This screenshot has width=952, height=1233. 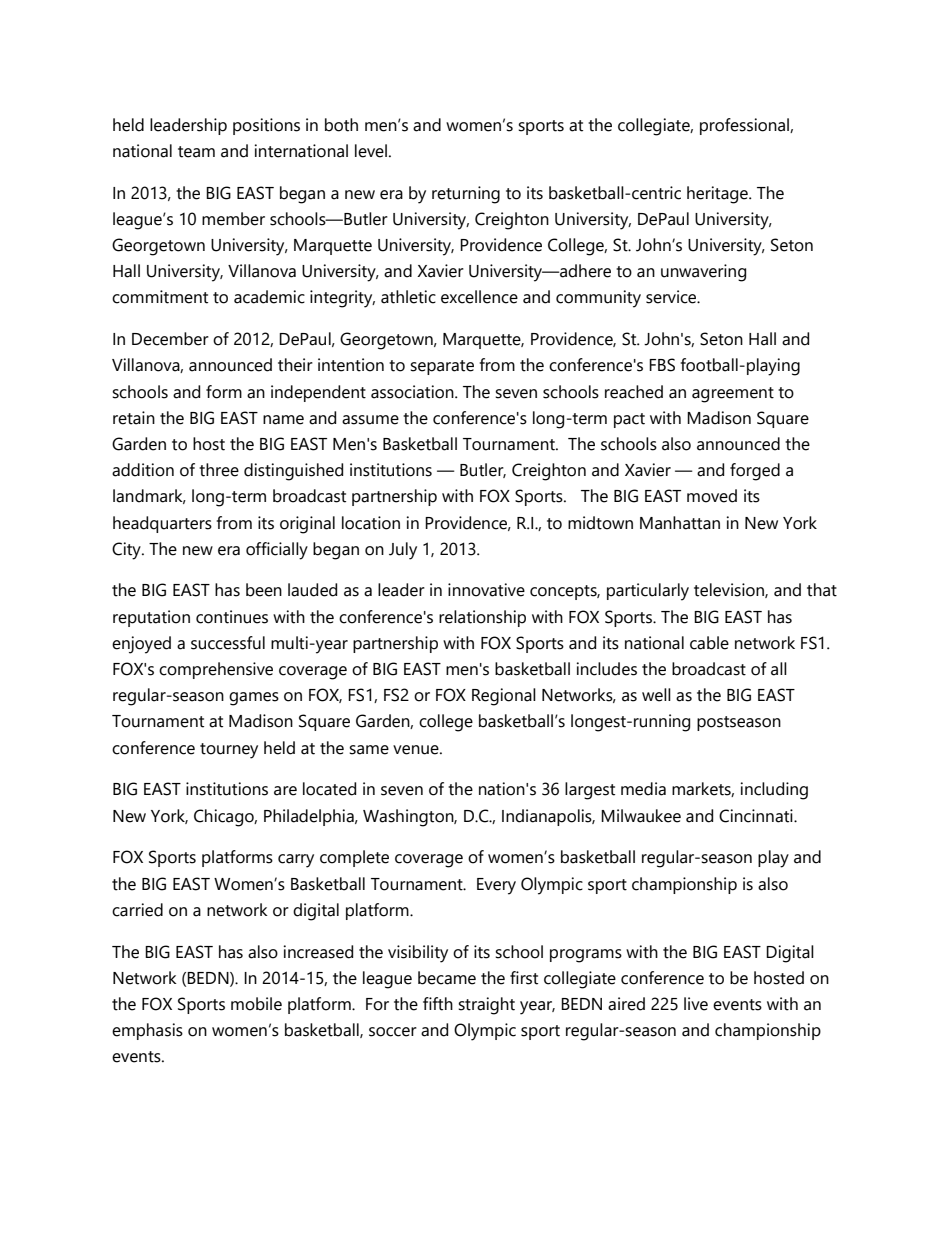 What do you see at coordinates (486, 1006) in the screenshot?
I see `straight` at bounding box center [486, 1006].
